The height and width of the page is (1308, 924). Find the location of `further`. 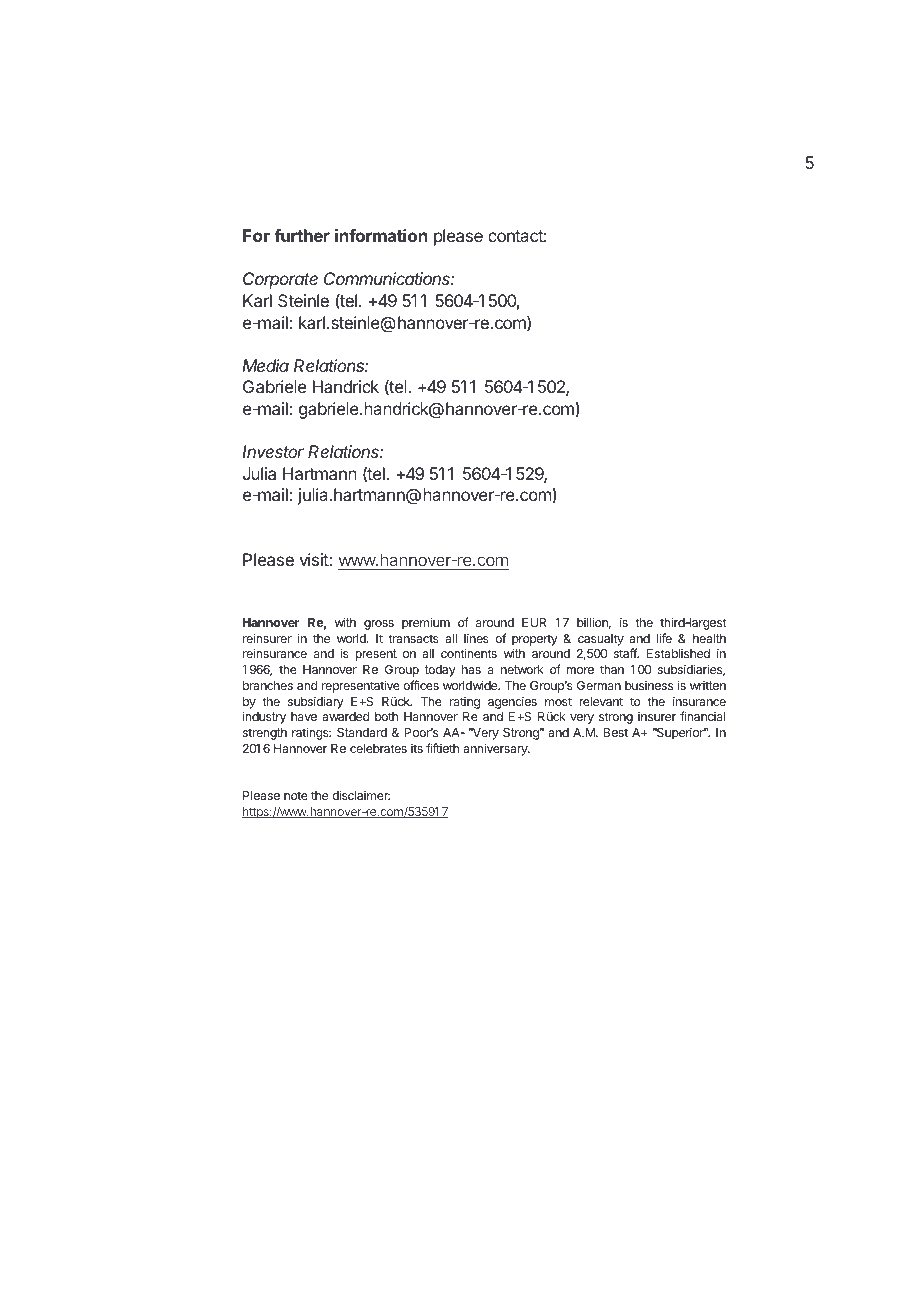

further is located at coordinates (302, 235).
